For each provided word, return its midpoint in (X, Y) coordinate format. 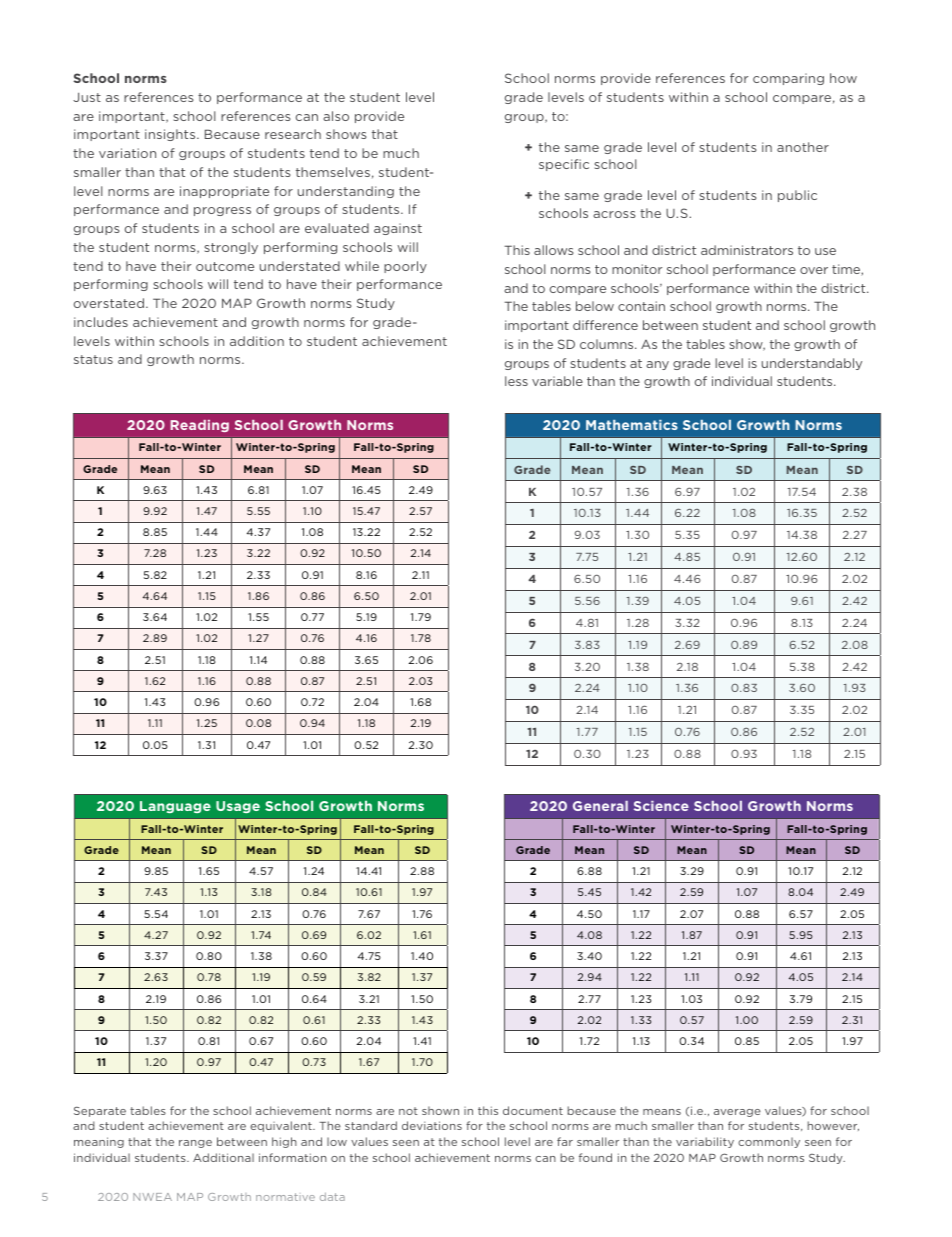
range (195, 1144)
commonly (769, 1142)
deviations (432, 1125)
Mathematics (632, 425)
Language (175, 807)
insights (171, 135)
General (600, 806)
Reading (199, 426)
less (516, 381)
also (336, 116)
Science (661, 806)
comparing (788, 79)
